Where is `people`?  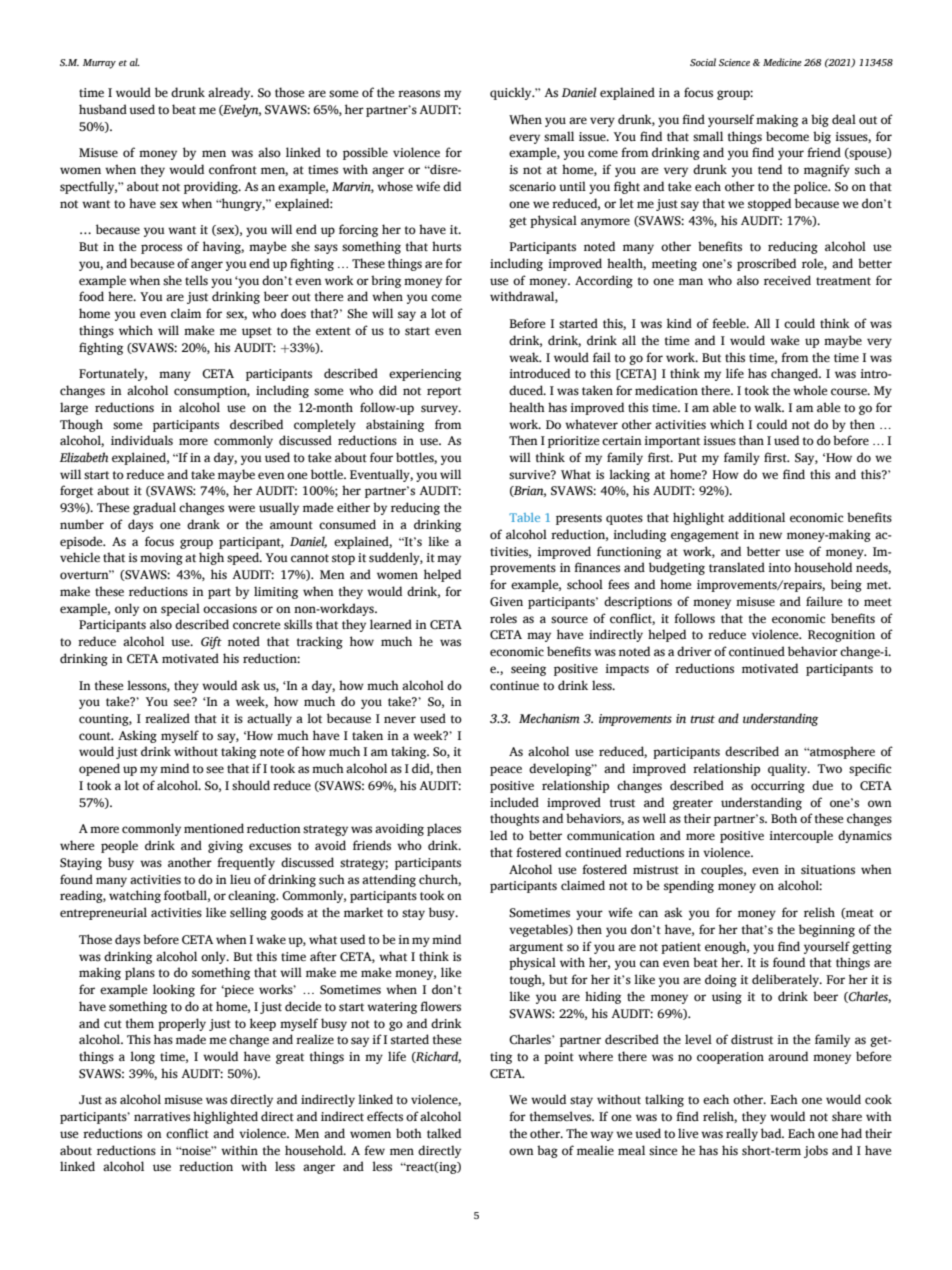 people is located at coordinates (119, 846).
